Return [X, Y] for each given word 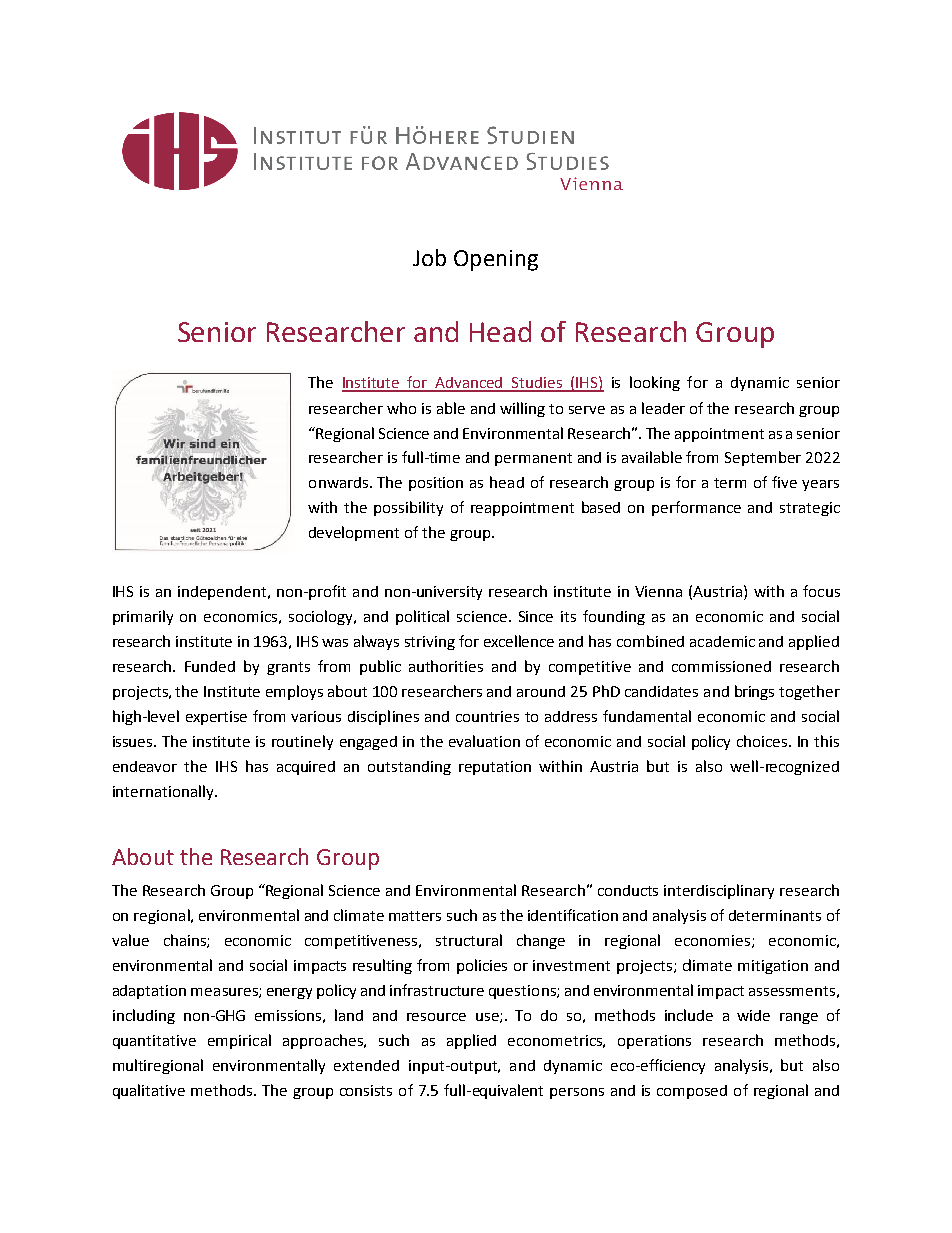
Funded [210, 666]
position [436, 484]
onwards [340, 482]
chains [186, 941]
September [763, 458]
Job [429, 257]
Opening [496, 260]
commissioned [721, 666]
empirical [239, 1041]
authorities [446, 666]
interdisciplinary [719, 891]
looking [655, 383]
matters [415, 916]
